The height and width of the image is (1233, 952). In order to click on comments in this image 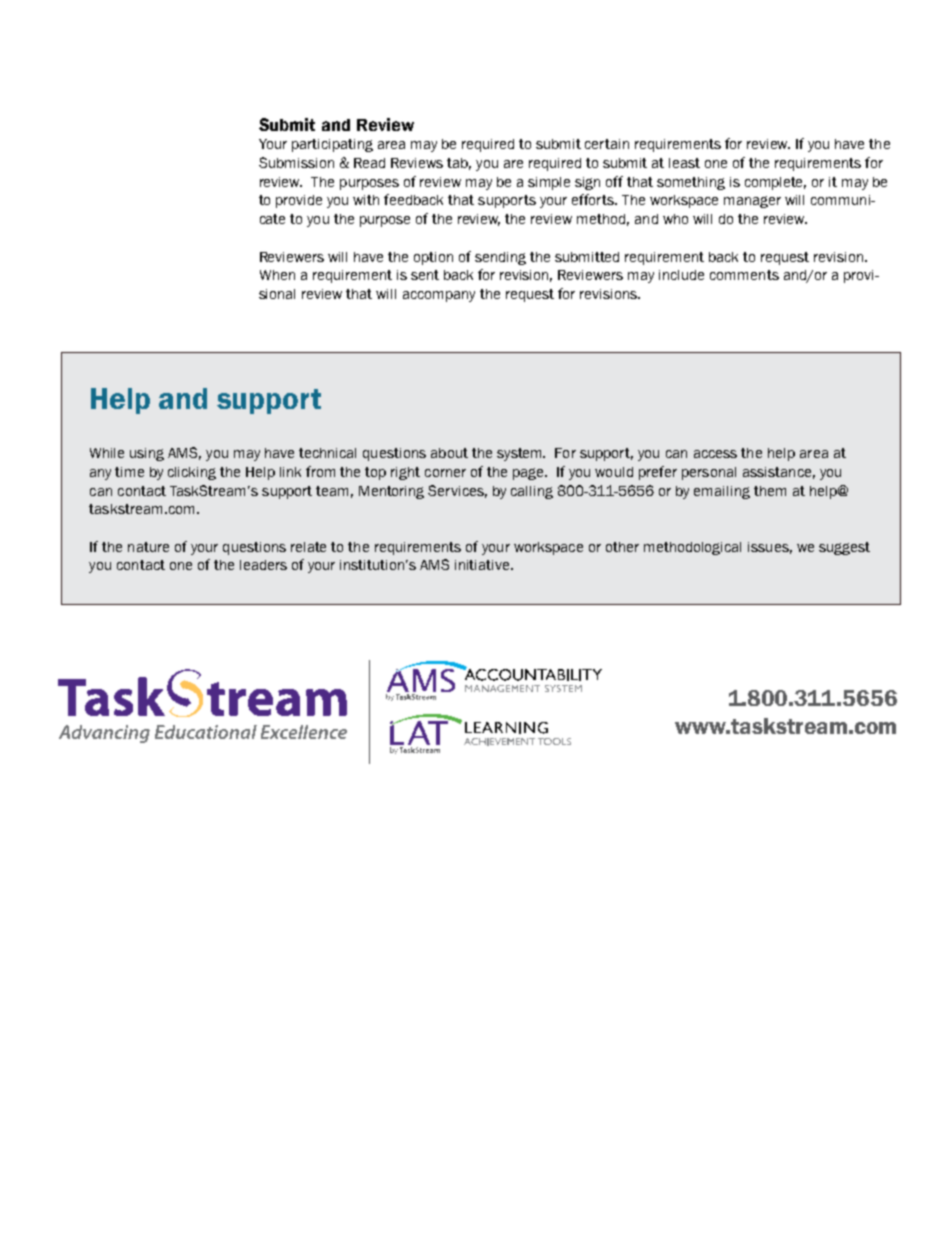, I will do `click(744, 275)`.
